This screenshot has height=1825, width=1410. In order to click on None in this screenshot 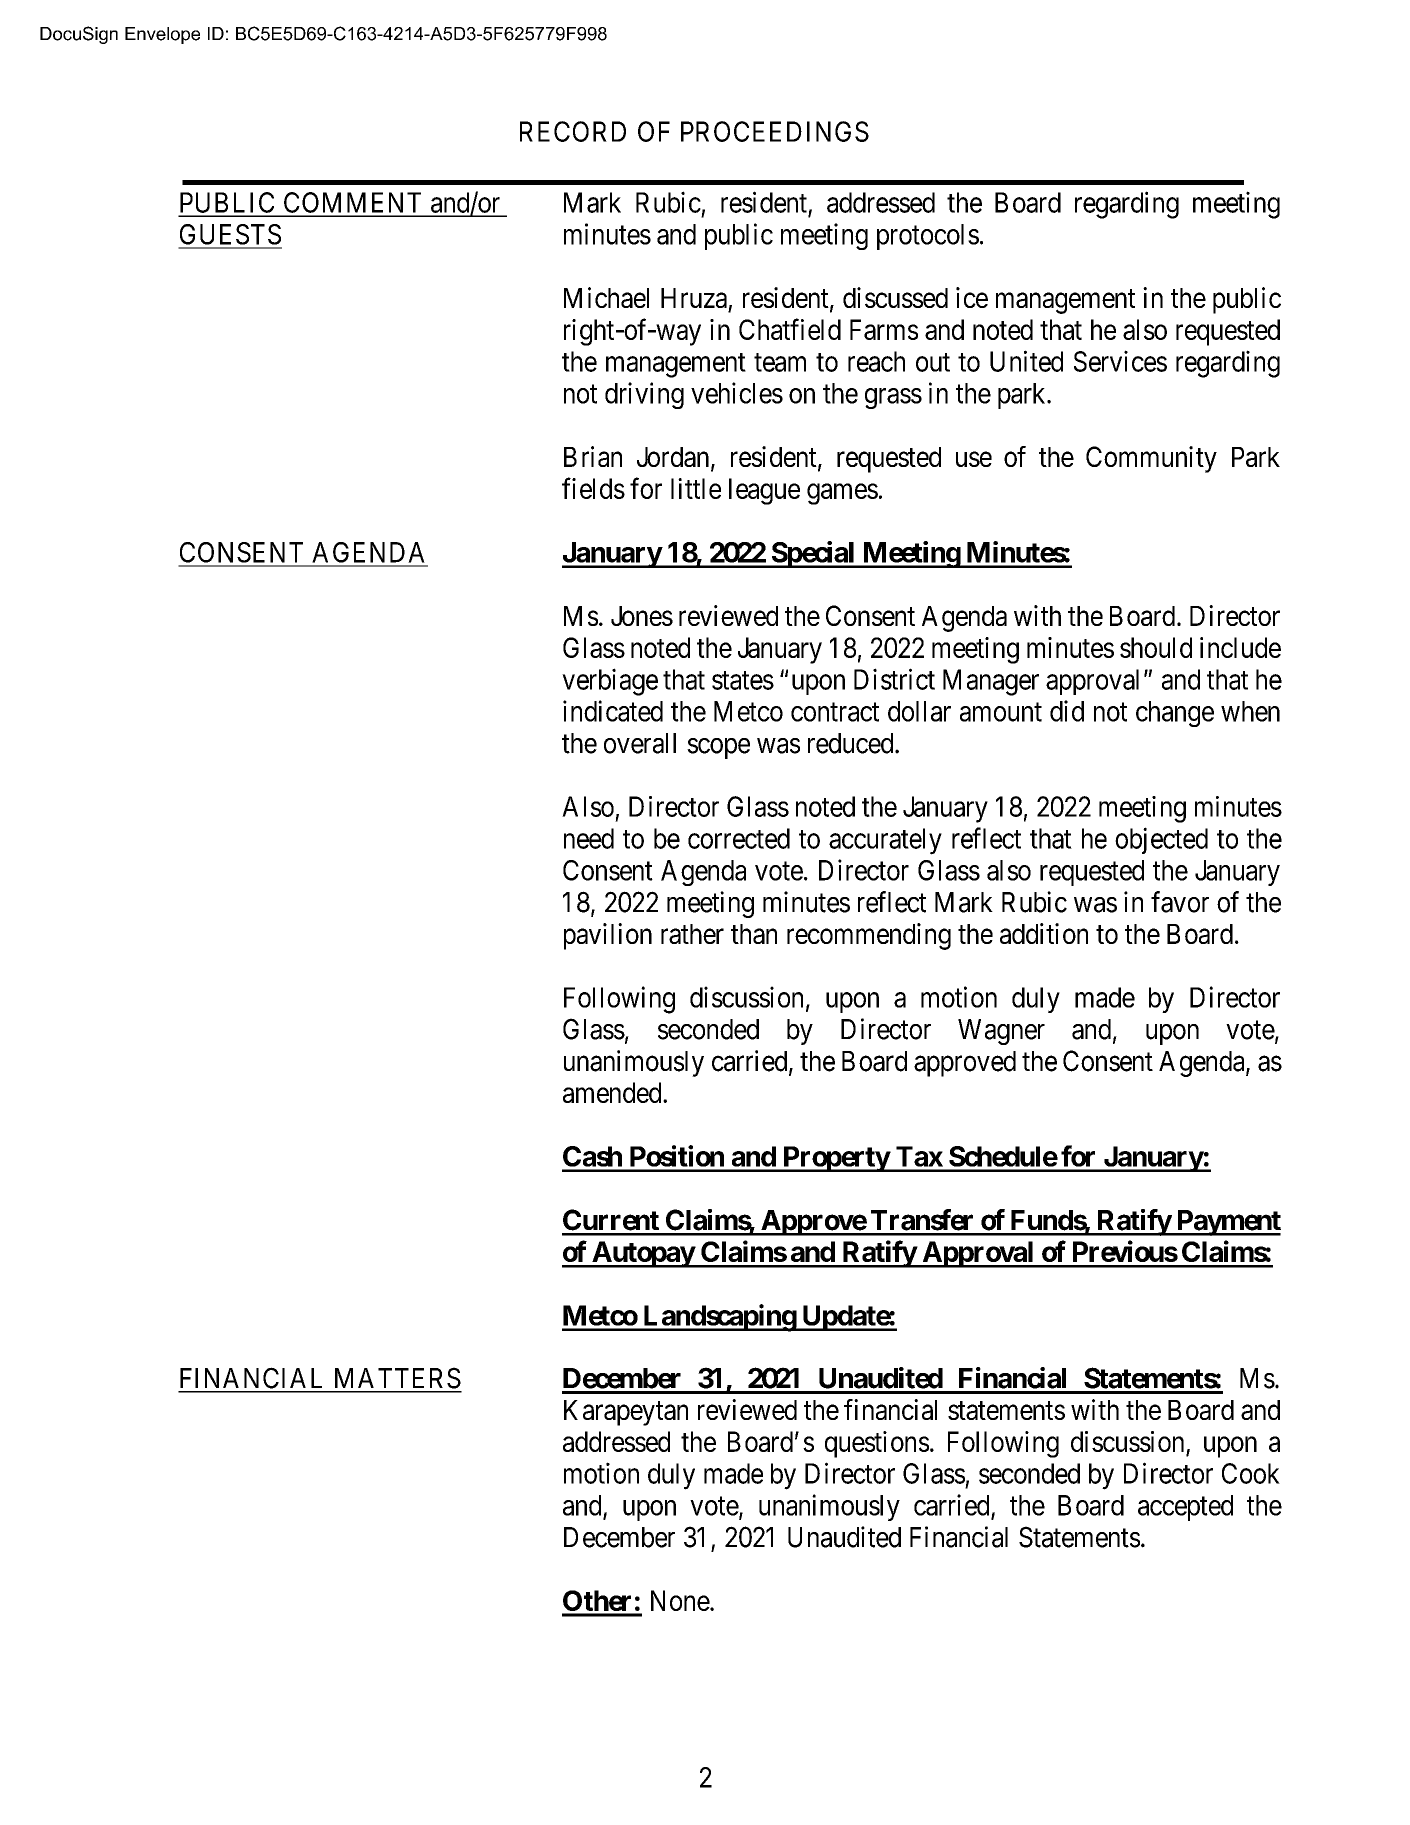, I will do `click(681, 1600)`.
